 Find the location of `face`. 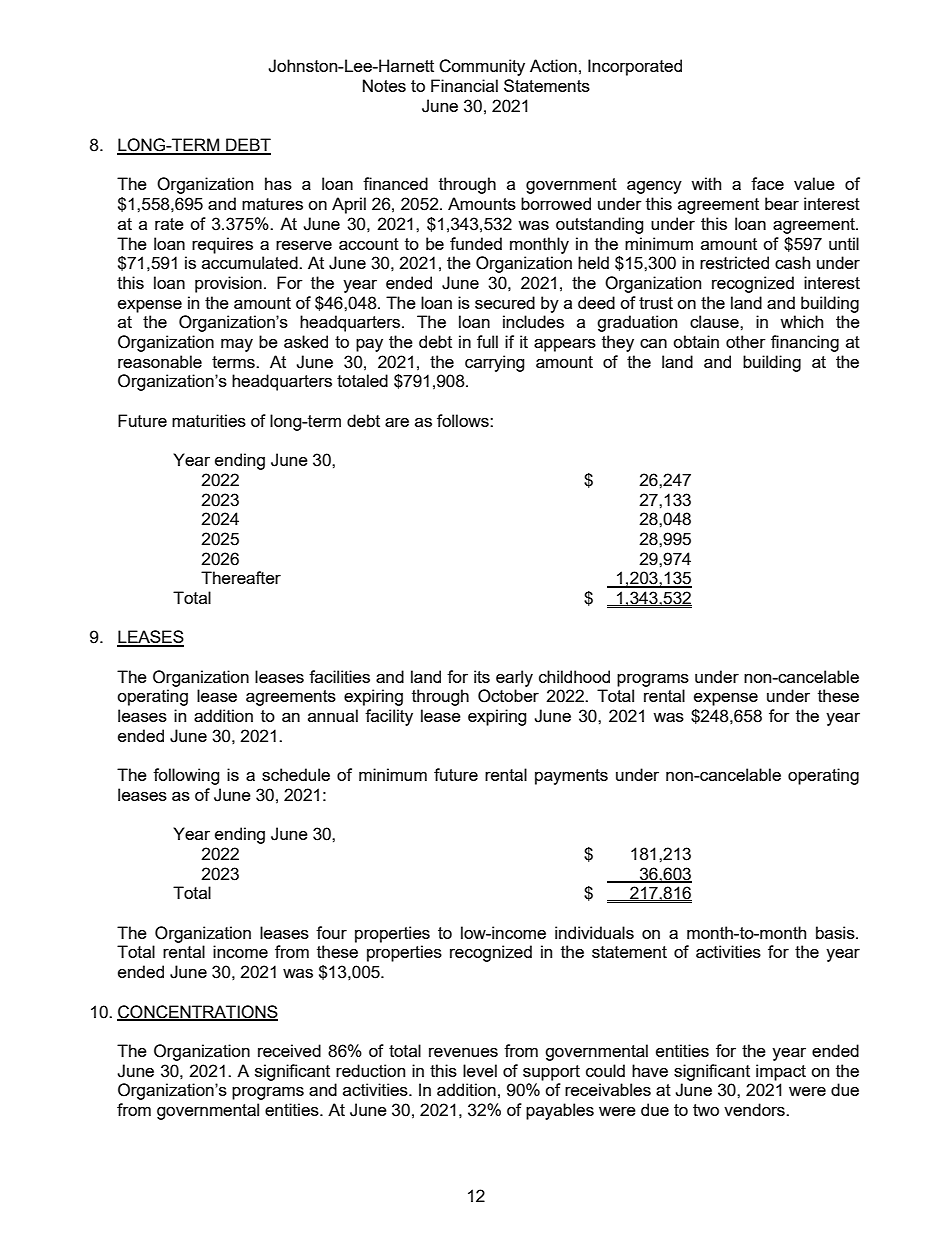

face is located at coordinates (767, 183).
